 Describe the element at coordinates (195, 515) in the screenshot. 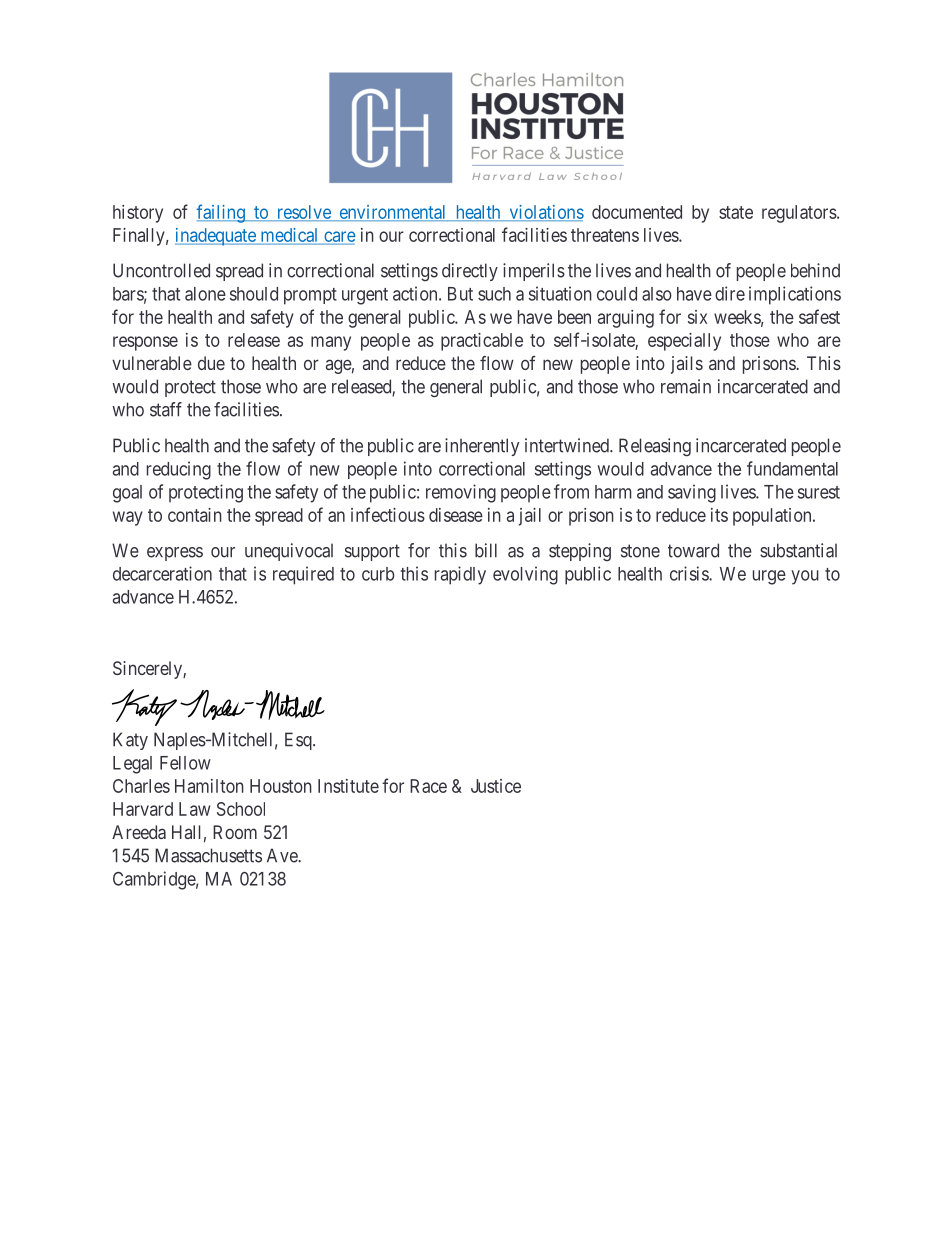

I see `contain` at that location.
